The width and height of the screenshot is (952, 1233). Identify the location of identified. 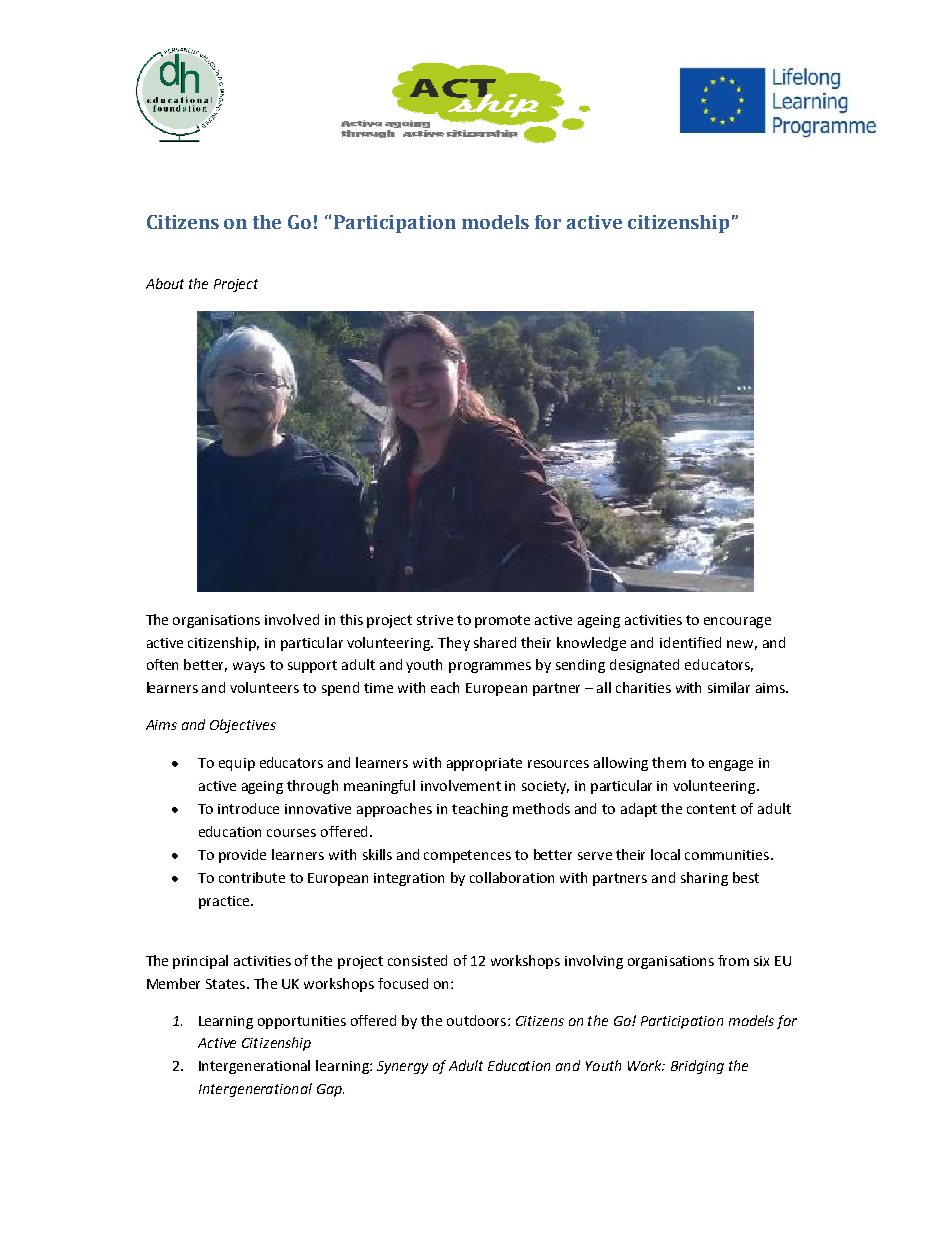
(690, 642).
